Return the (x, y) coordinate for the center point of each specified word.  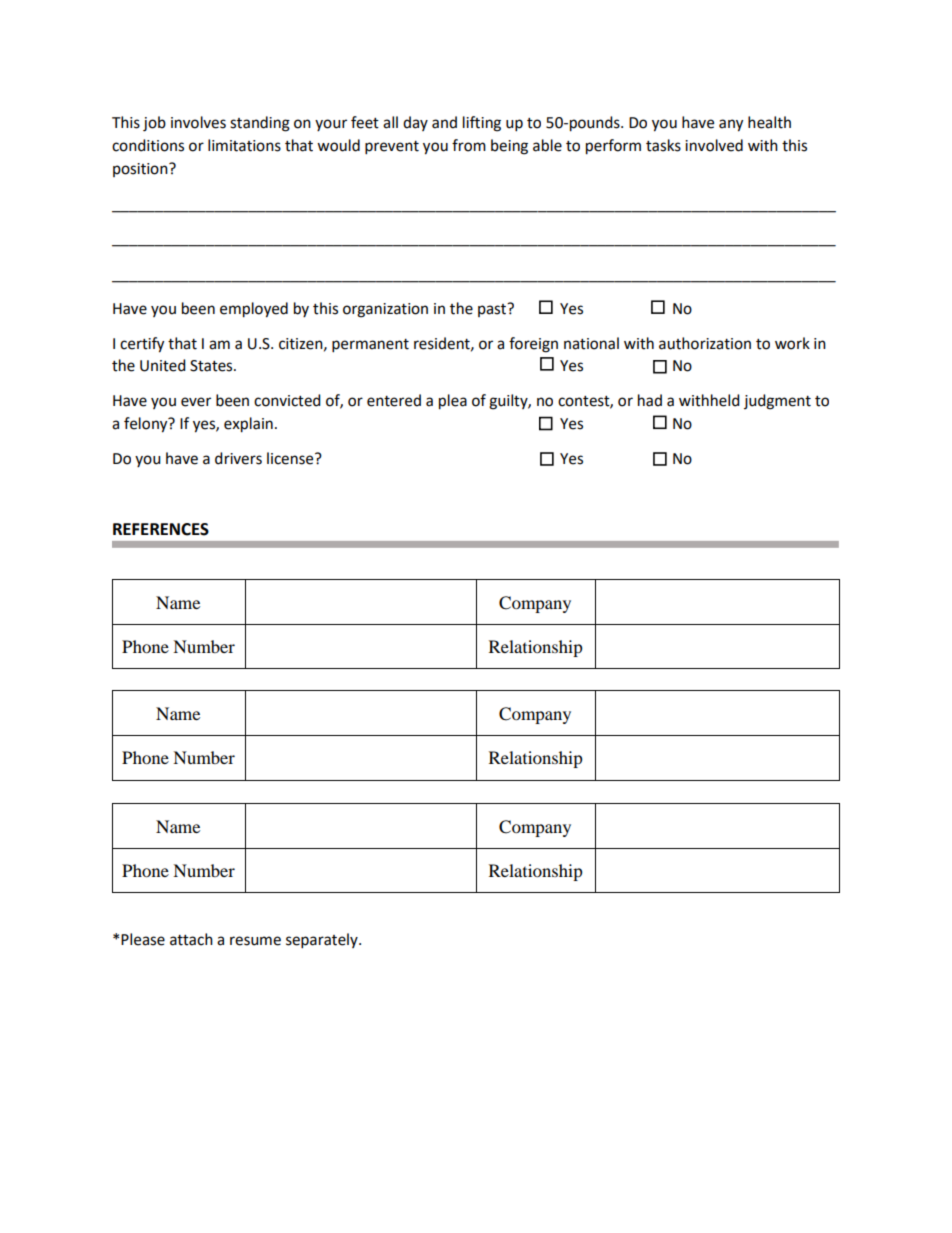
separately (323, 941)
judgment (777, 402)
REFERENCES (161, 529)
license (291, 458)
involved (714, 145)
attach (191, 939)
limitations (244, 145)
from (469, 145)
